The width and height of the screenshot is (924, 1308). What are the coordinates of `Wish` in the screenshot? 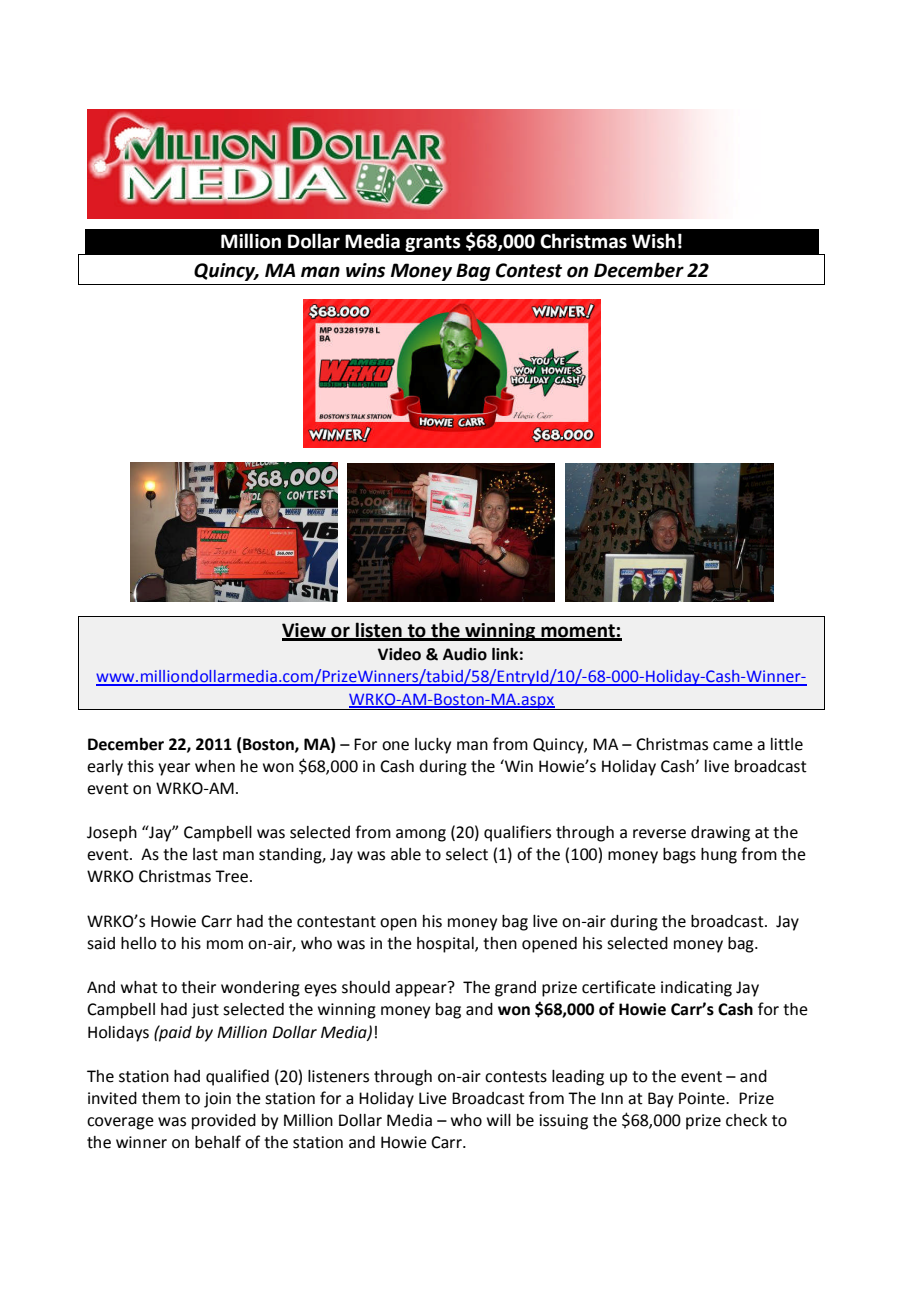 It's located at (653, 241).
